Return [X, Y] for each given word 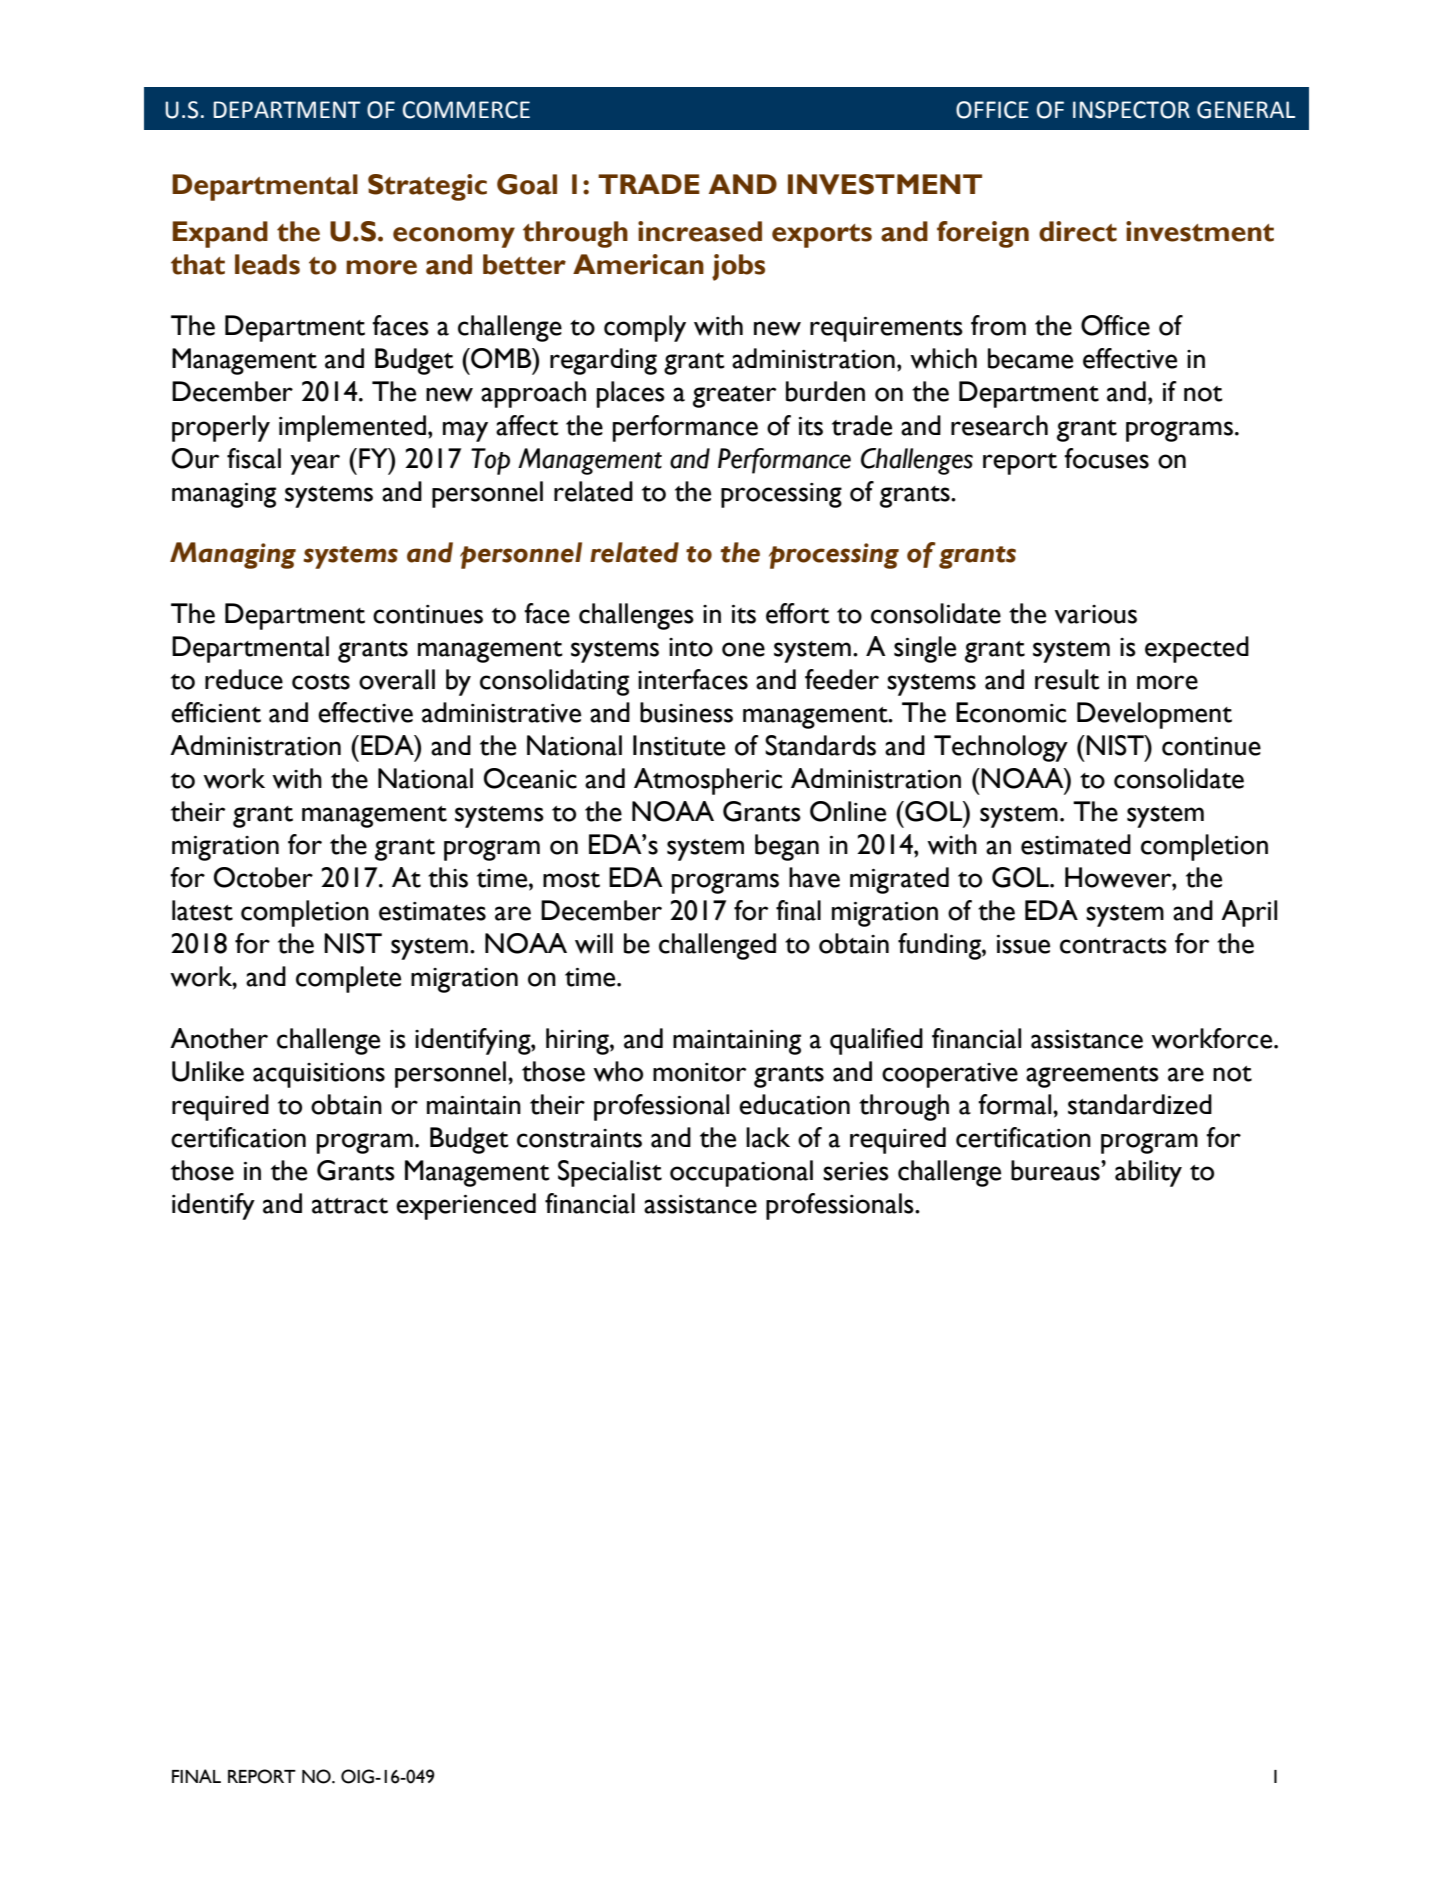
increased [700, 231]
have [814, 877]
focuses [1106, 458]
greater [734, 397]
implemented [352, 428]
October [263, 877]
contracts [1113, 946]
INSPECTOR [1131, 110]
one [743, 649]
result [1067, 679]
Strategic [427, 187]
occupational [741, 1173]
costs [321, 682]
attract [350, 1206]
